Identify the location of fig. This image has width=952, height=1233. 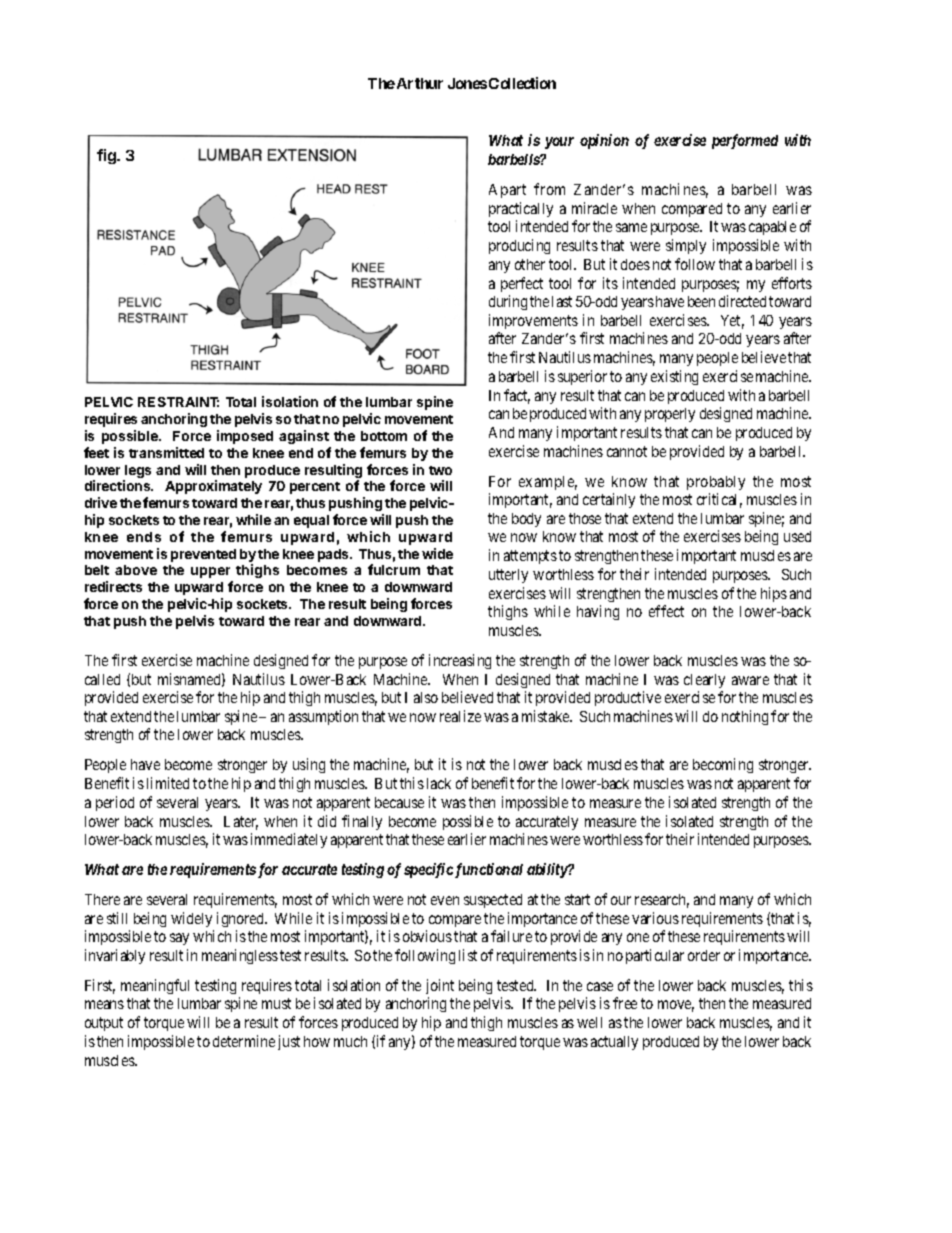
(108, 156).
